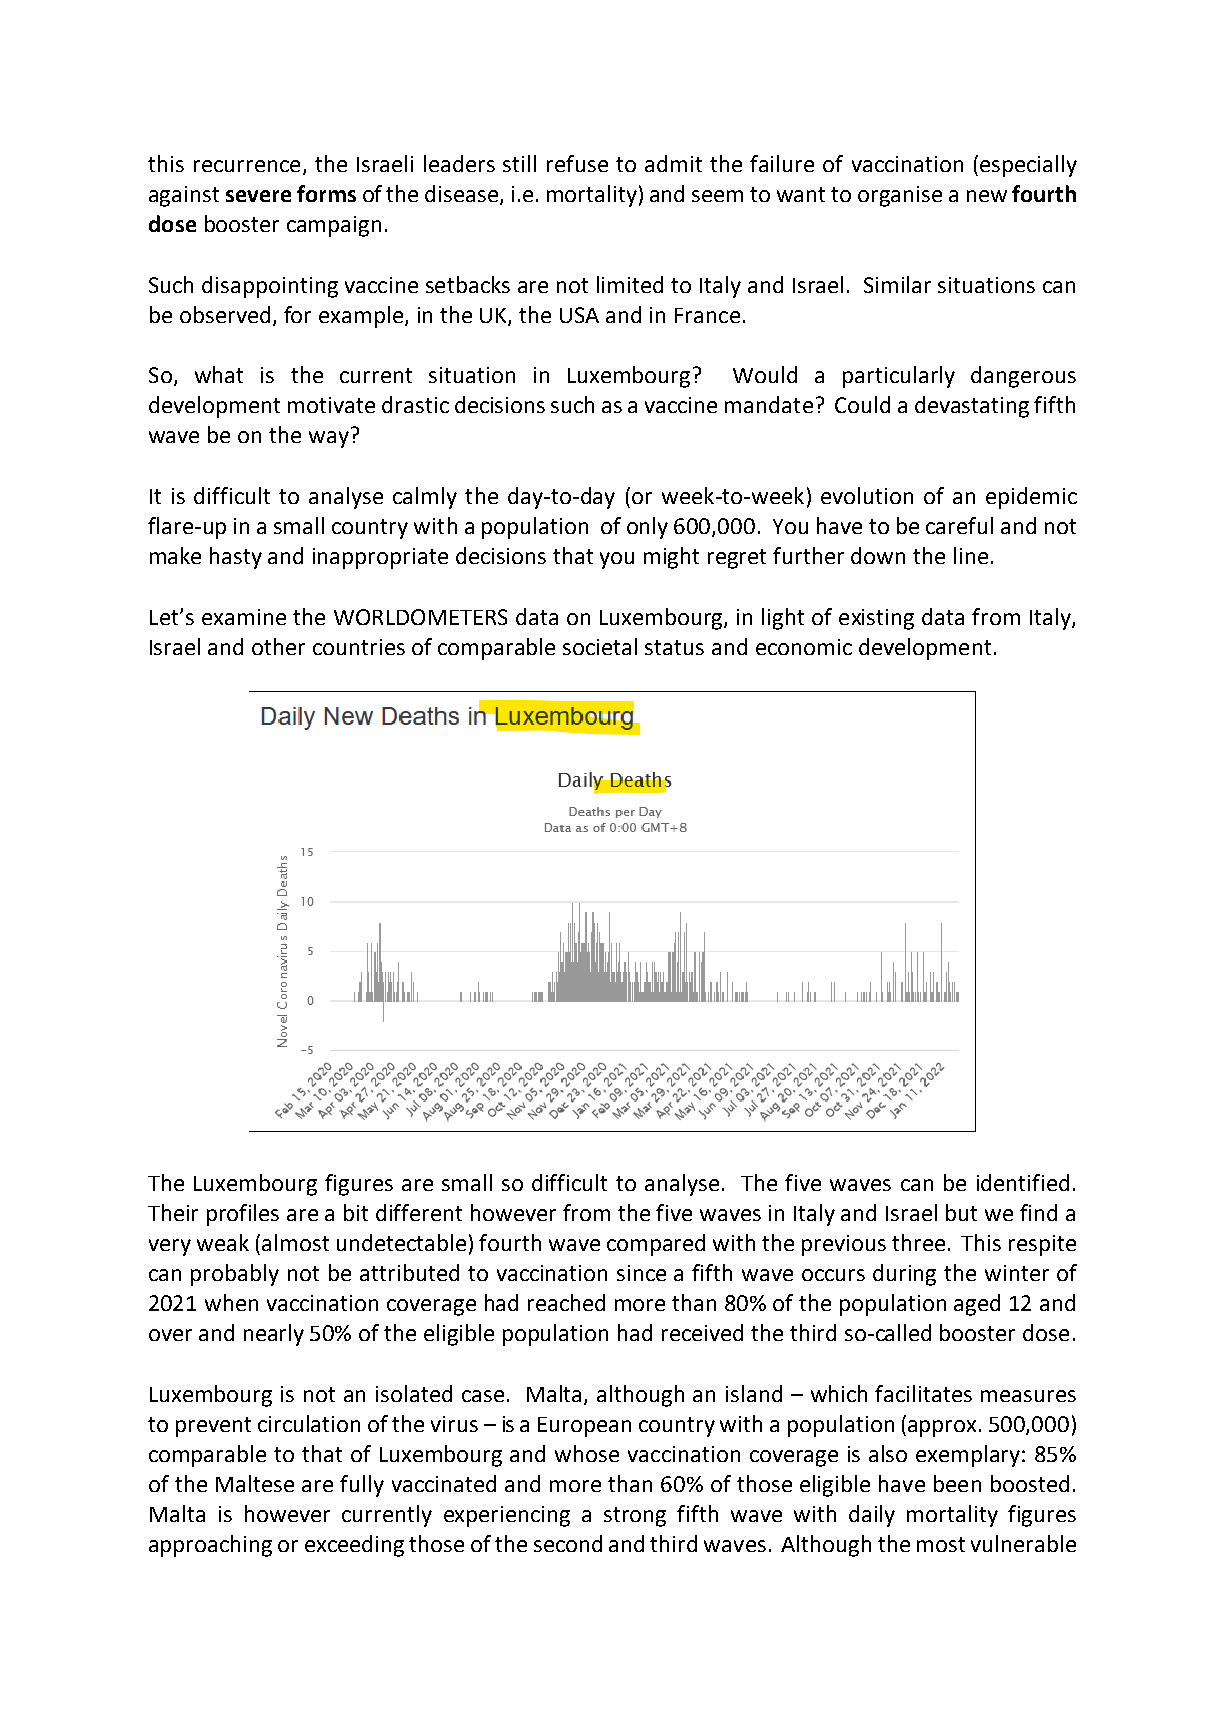 This screenshot has width=1225, height=1734. Describe the element at coordinates (255, 1483) in the screenshot. I see `Maltese` at that location.
